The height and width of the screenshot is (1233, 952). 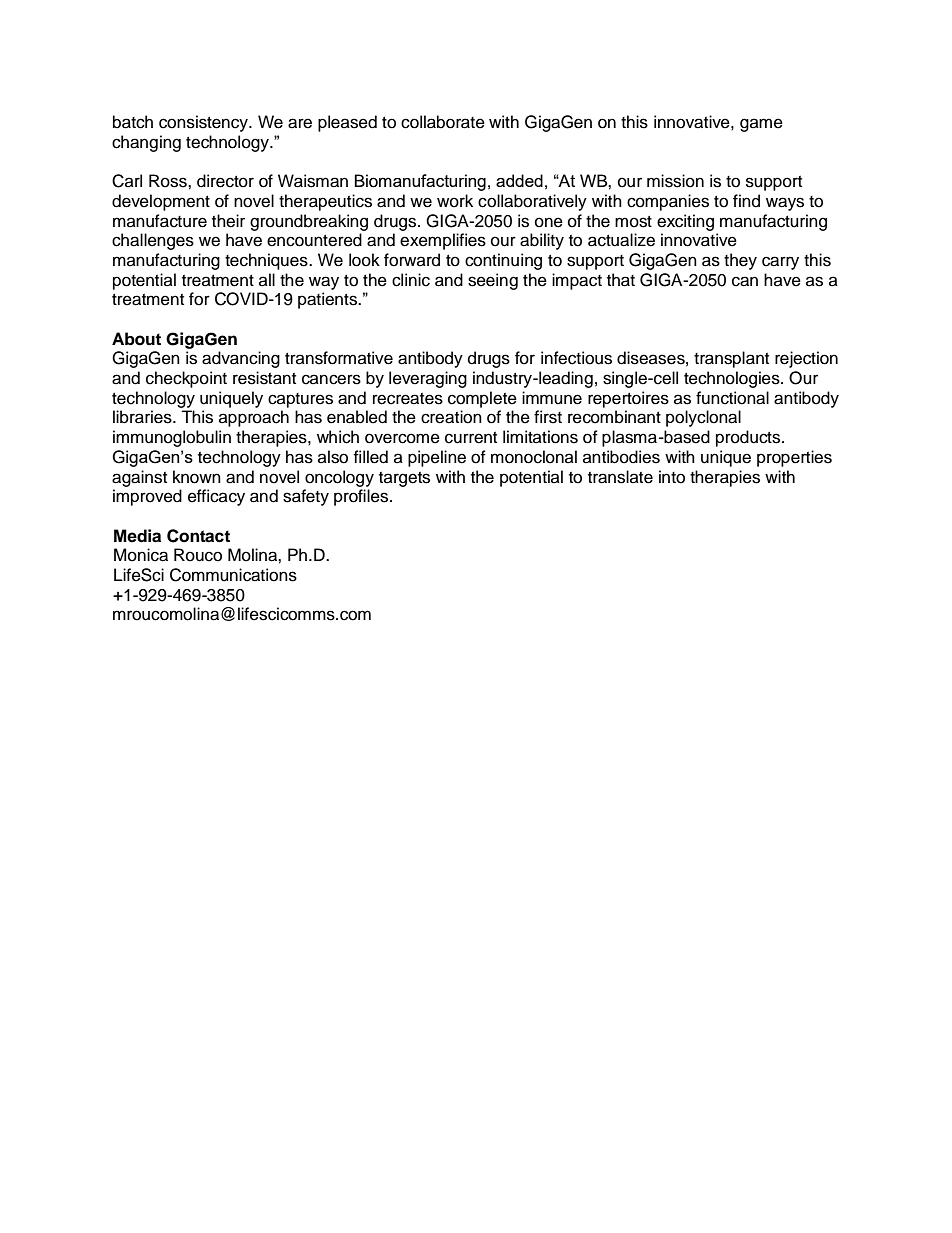 I want to click on into, so click(x=672, y=477).
